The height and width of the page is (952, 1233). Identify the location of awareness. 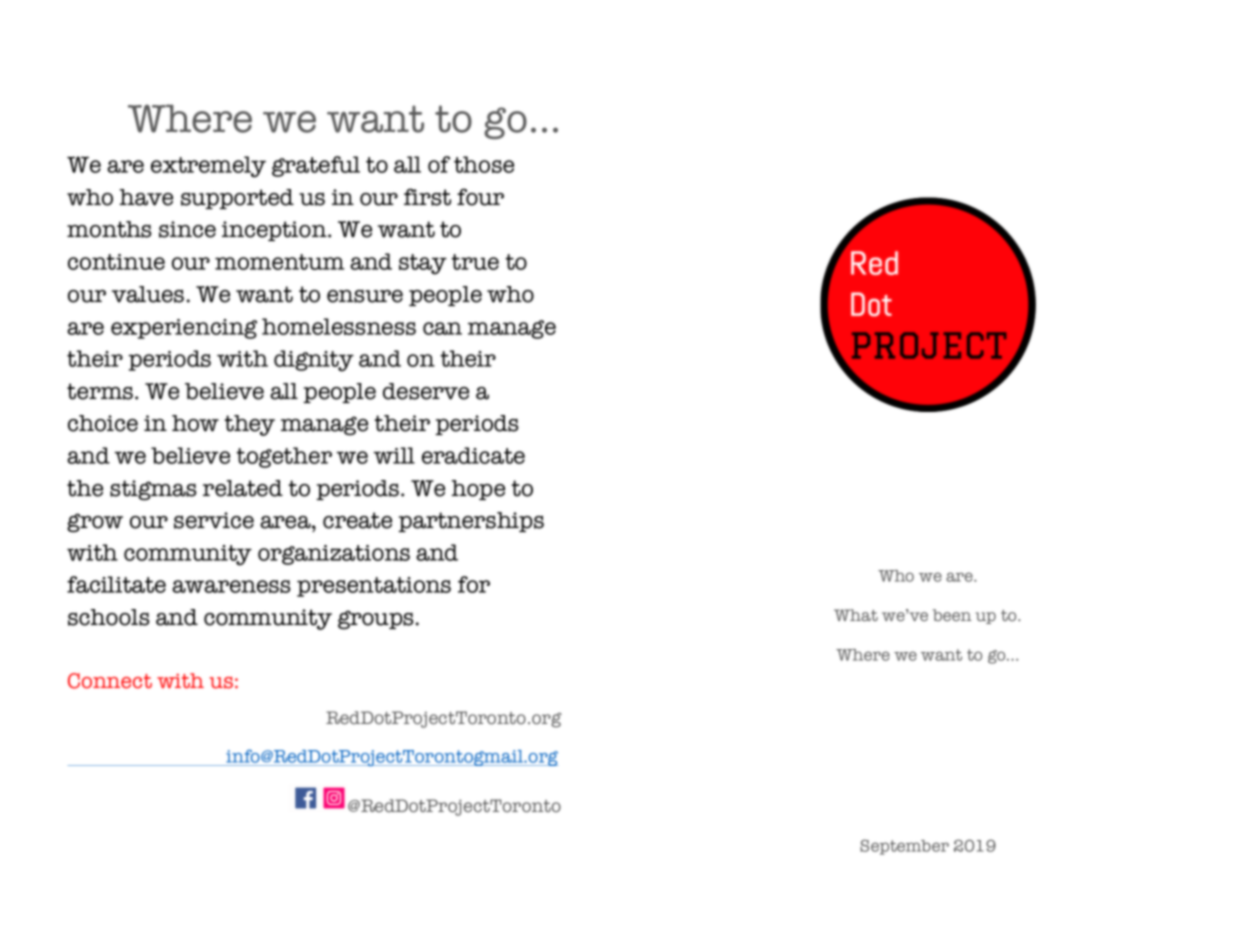
(231, 586).
